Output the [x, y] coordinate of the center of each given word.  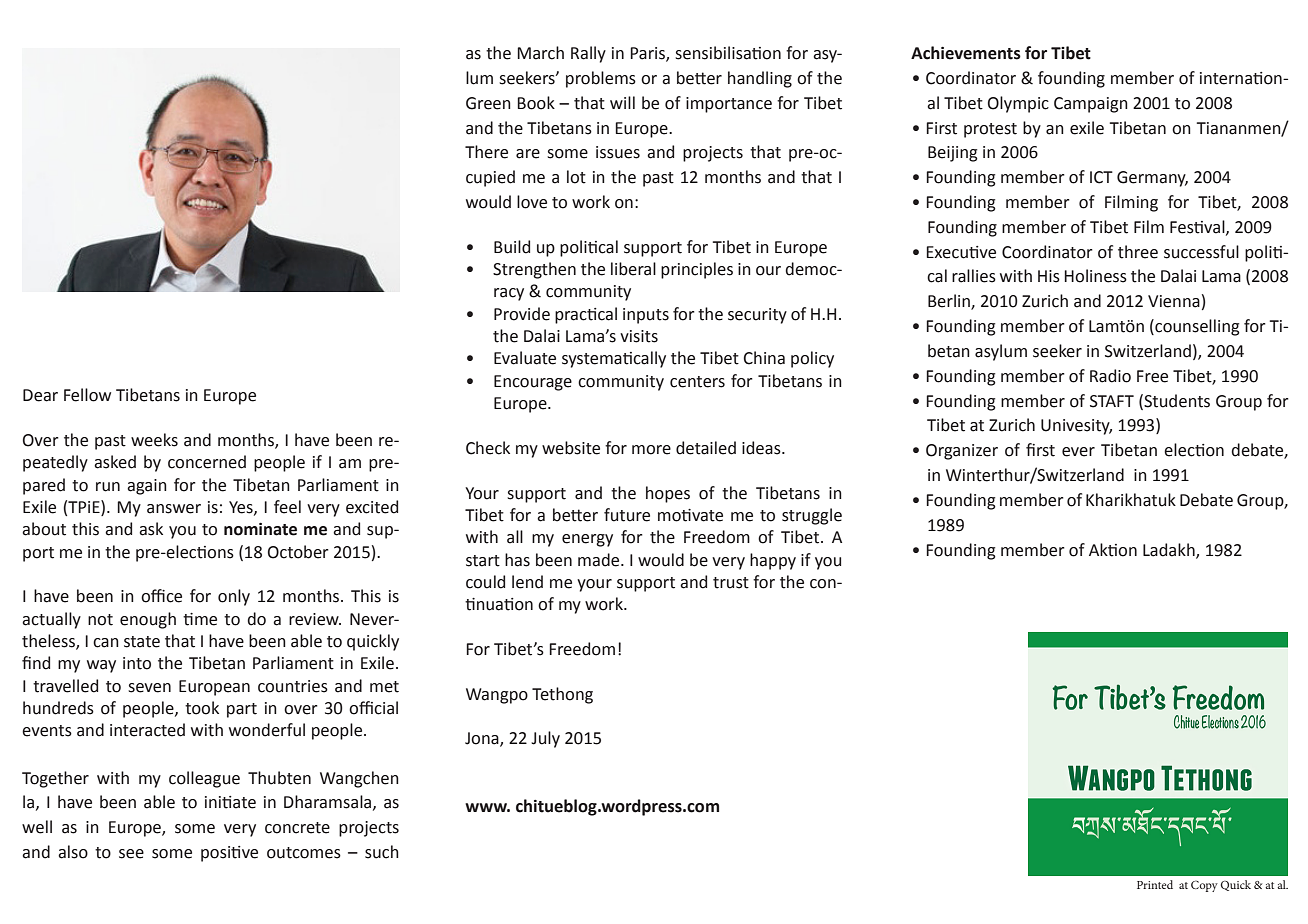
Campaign [1091, 105]
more [651, 450]
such [382, 852]
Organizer [962, 452]
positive [229, 854]
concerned [207, 462]
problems [601, 79]
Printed [1155, 884]
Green [488, 103]
